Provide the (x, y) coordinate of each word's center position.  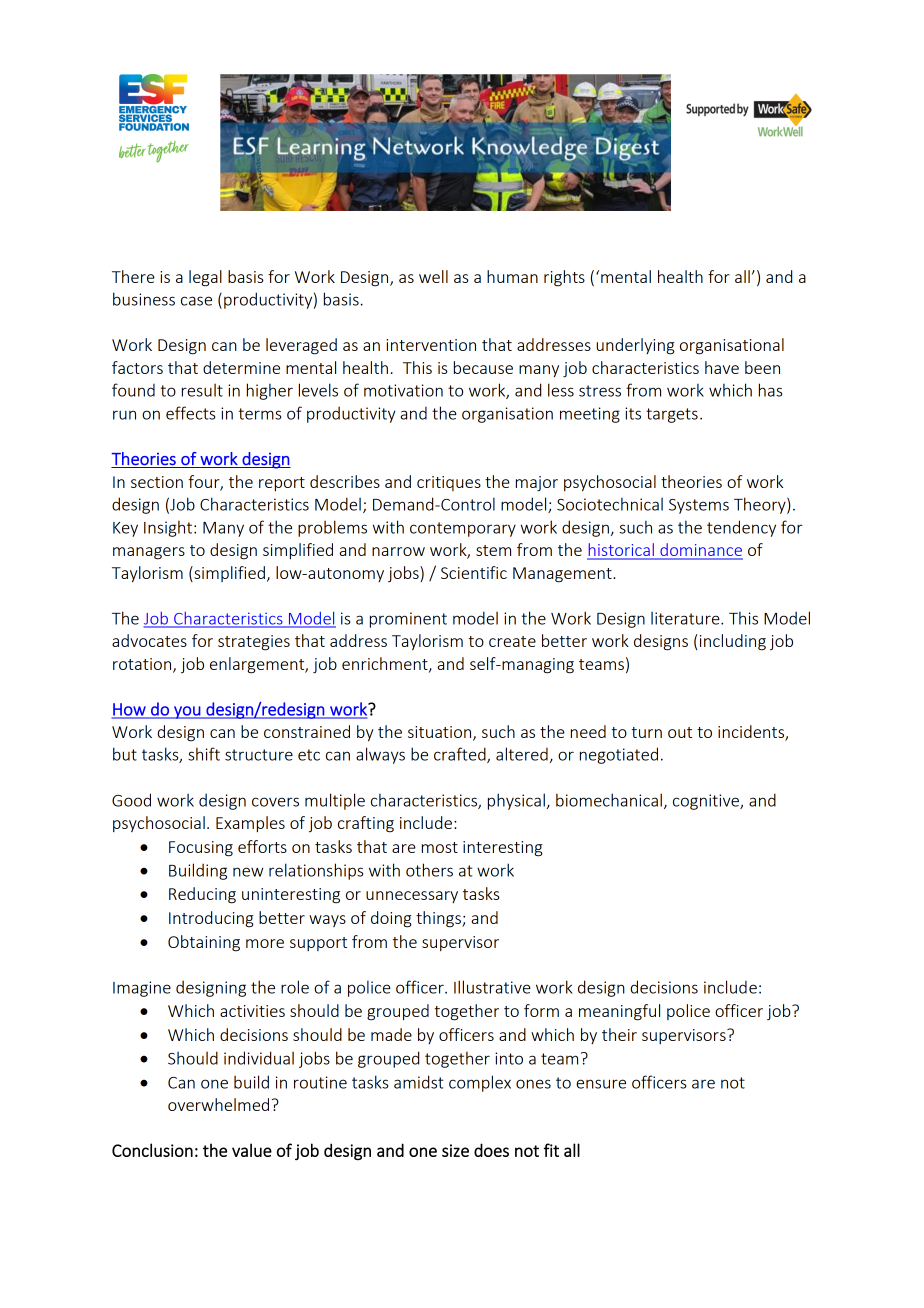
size (455, 1150)
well (433, 276)
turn (646, 732)
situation (441, 733)
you (187, 712)
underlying (635, 346)
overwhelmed (218, 1104)
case (196, 301)
